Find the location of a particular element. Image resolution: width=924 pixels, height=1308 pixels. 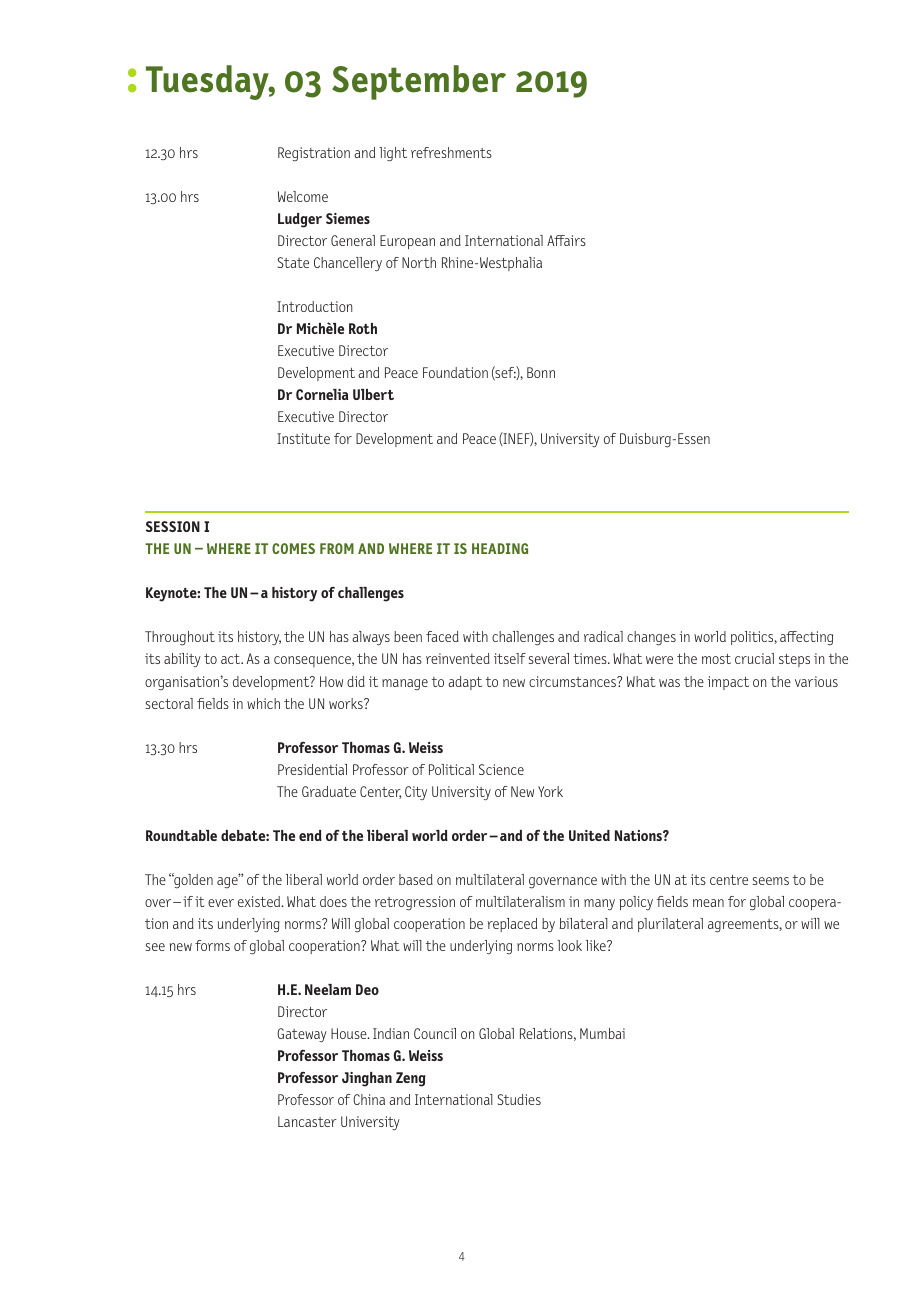

Throughout is located at coordinates (180, 638).
